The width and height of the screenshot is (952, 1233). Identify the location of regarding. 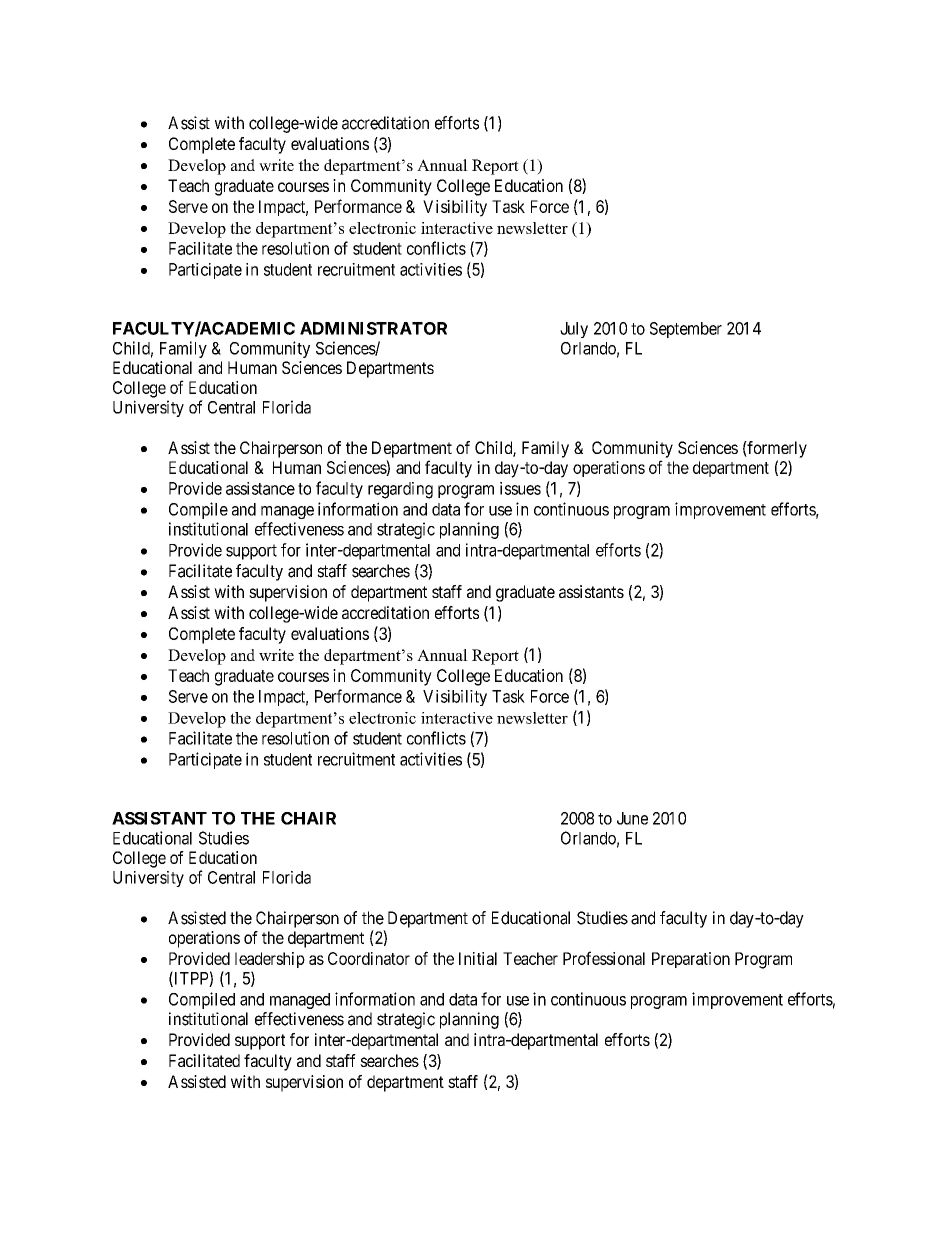
(400, 490).
